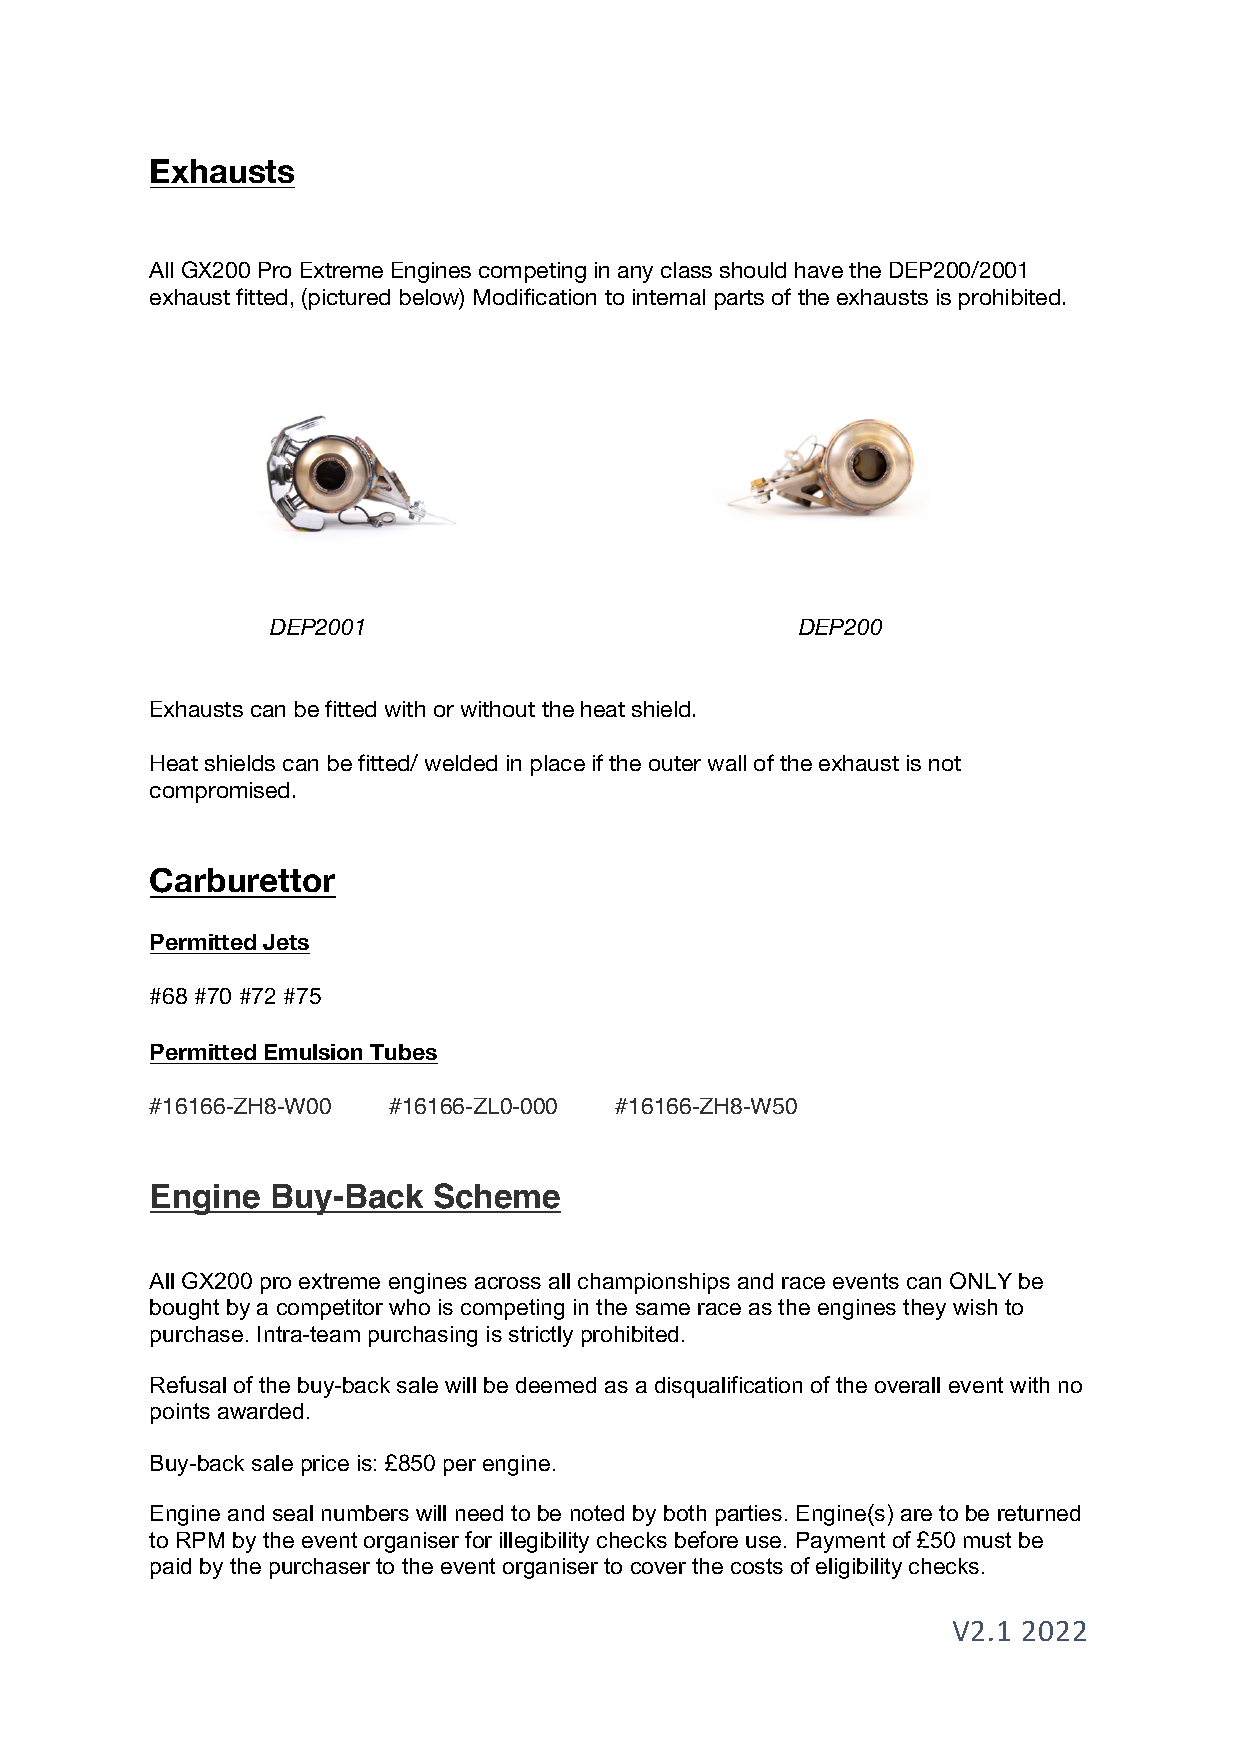 This screenshot has height=1753, width=1239. What do you see at coordinates (313, 1052) in the screenshot?
I see `Emulsion` at bounding box center [313, 1052].
